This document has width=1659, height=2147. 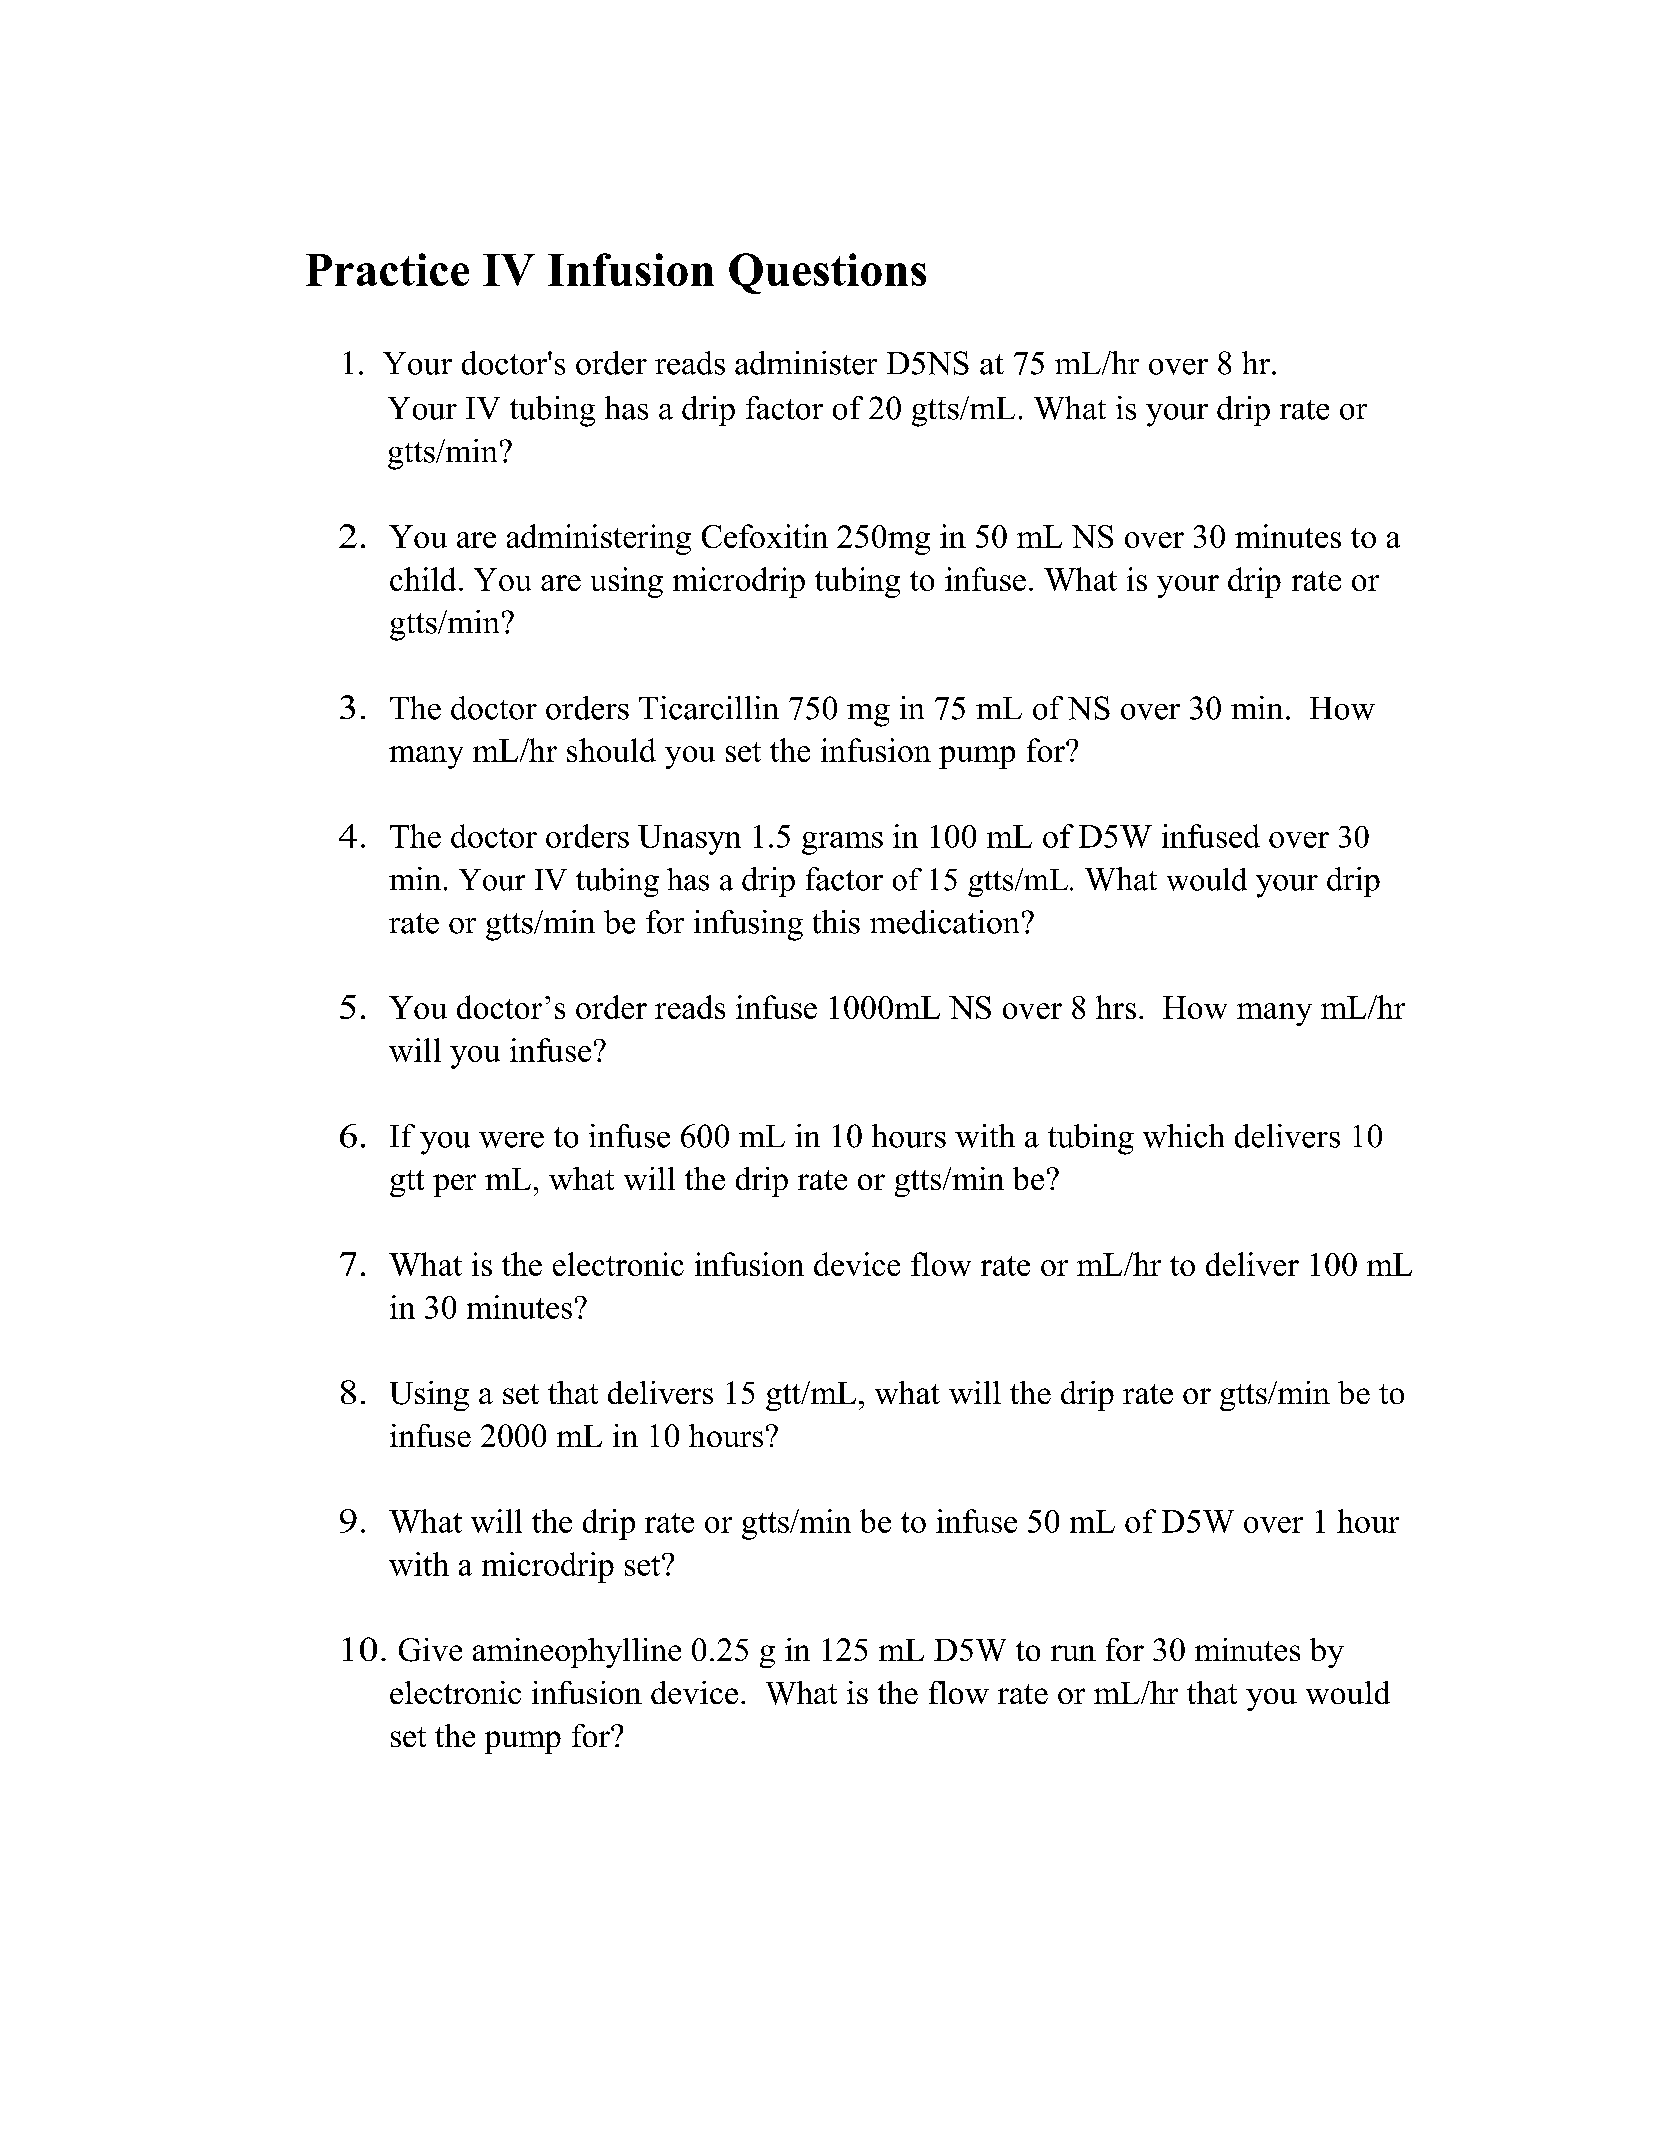 I want to click on medication, so click(x=944, y=922).
